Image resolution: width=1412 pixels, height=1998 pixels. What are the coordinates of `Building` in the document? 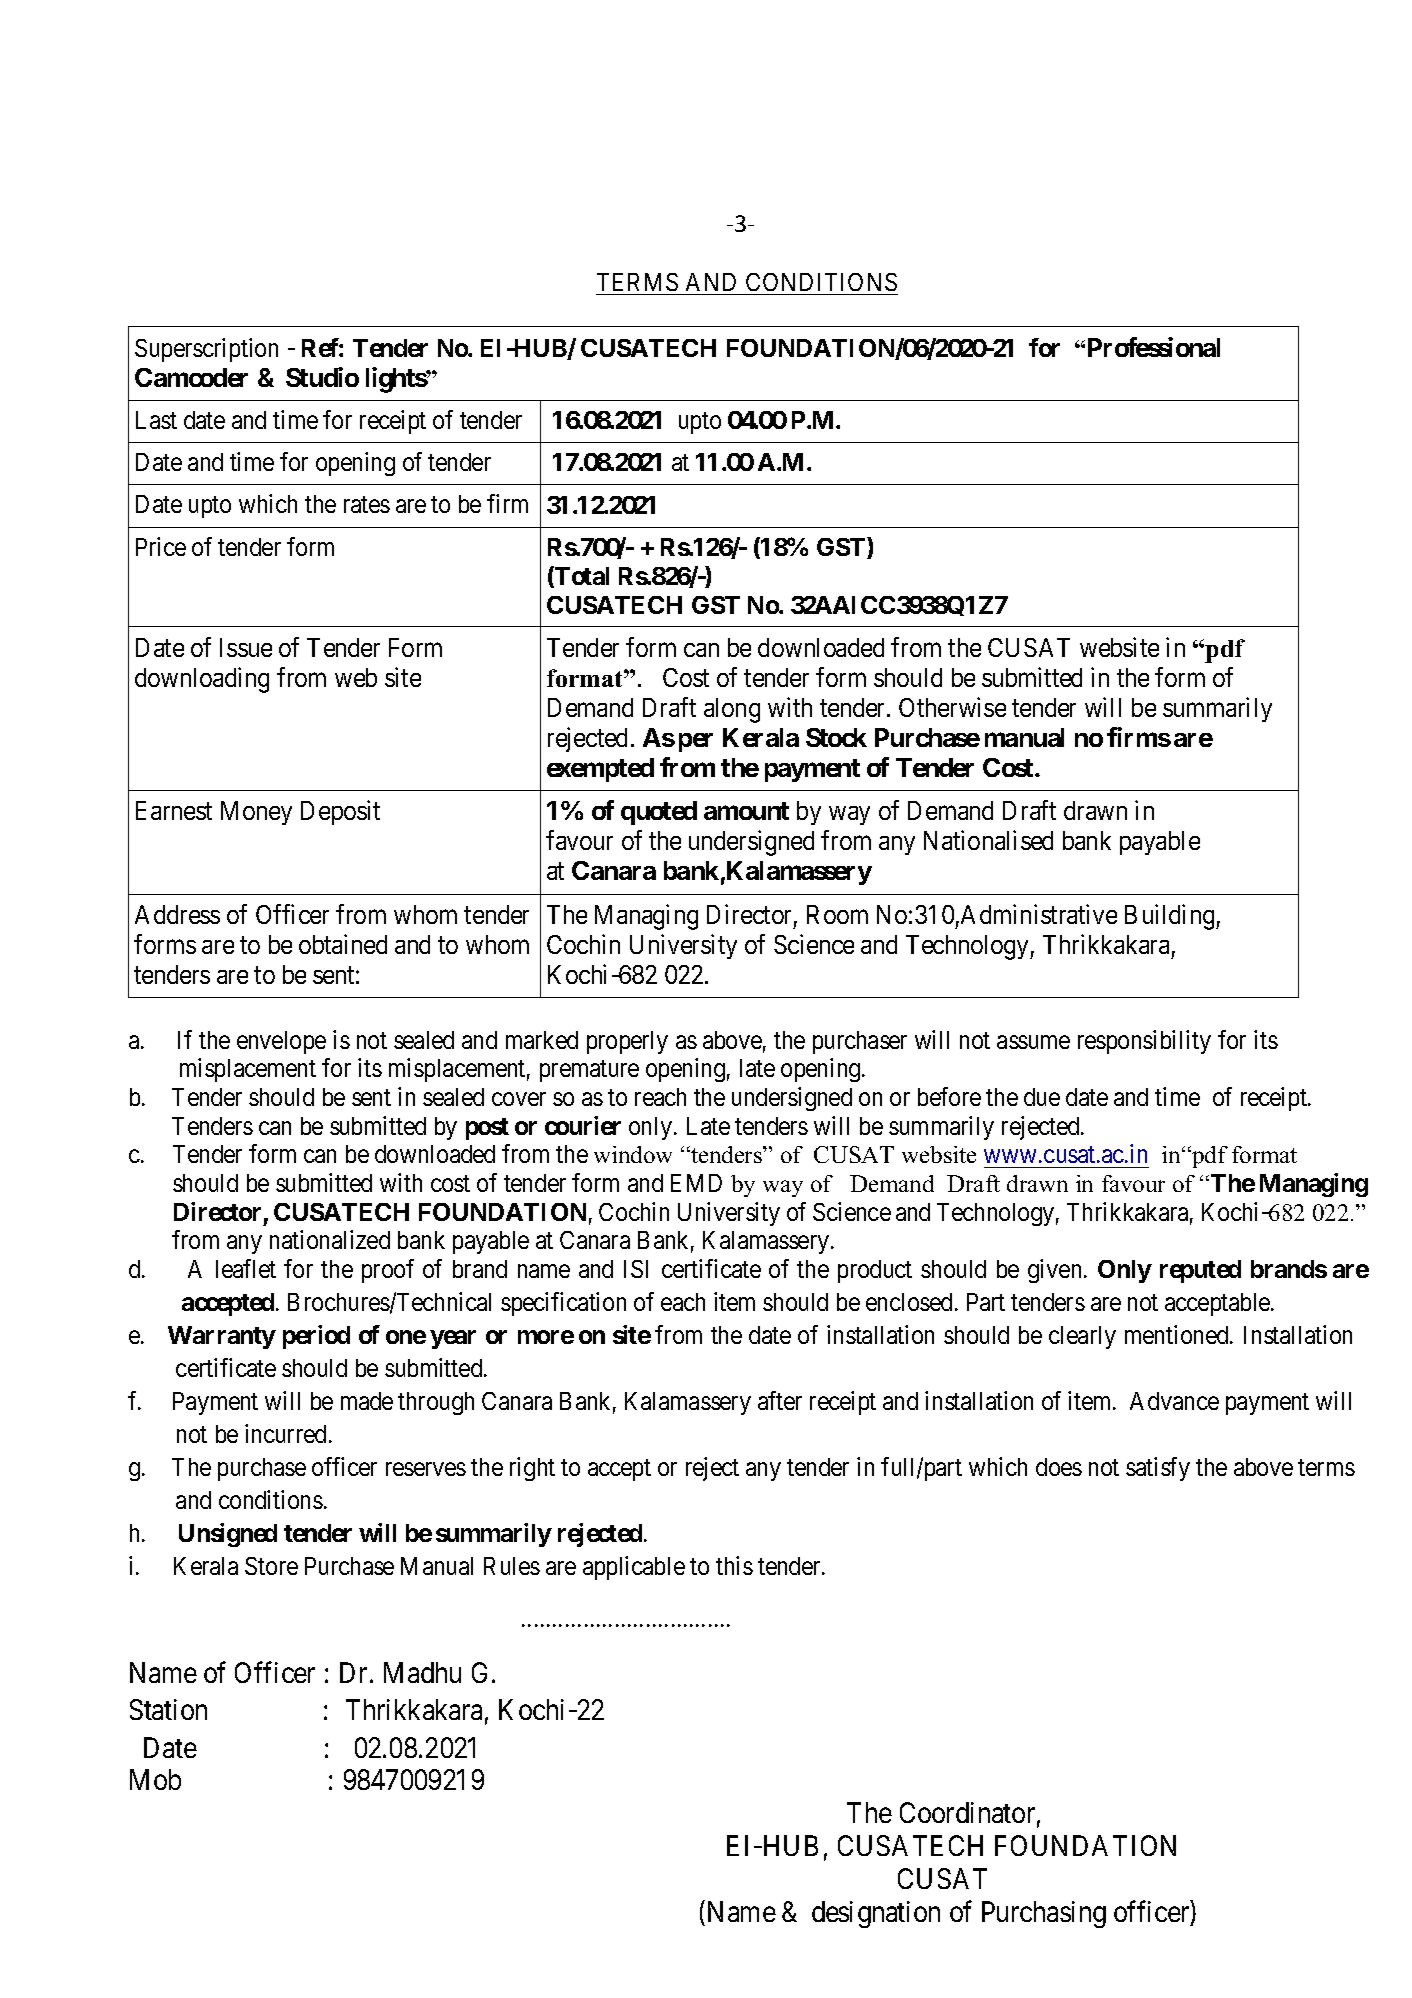 It's located at (1171, 917).
